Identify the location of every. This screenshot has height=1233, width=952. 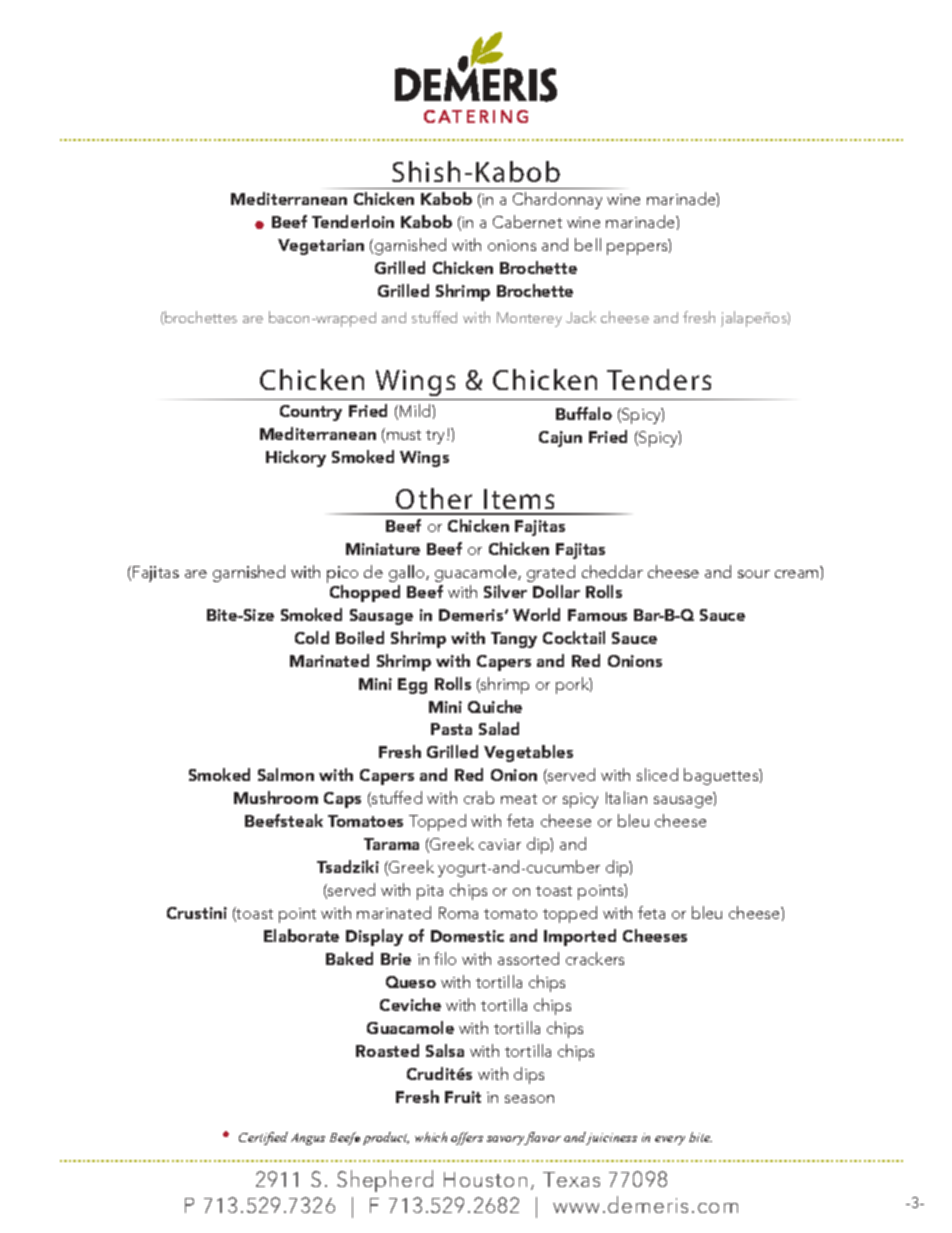
(670, 1140).
